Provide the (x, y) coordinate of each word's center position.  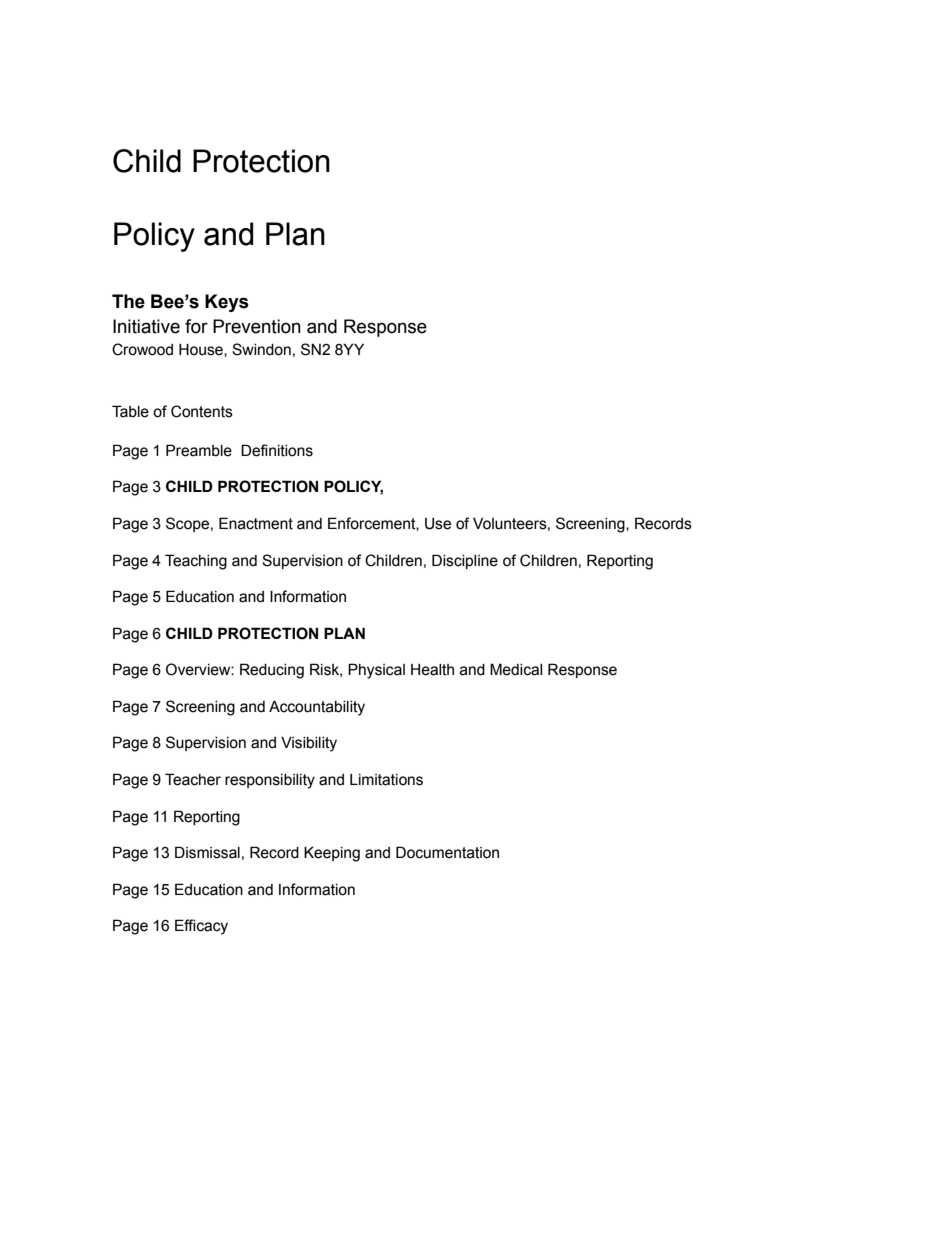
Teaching (196, 562)
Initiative (146, 326)
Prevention (257, 326)
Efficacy (201, 927)
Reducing (272, 671)
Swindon (261, 349)
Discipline (465, 561)
